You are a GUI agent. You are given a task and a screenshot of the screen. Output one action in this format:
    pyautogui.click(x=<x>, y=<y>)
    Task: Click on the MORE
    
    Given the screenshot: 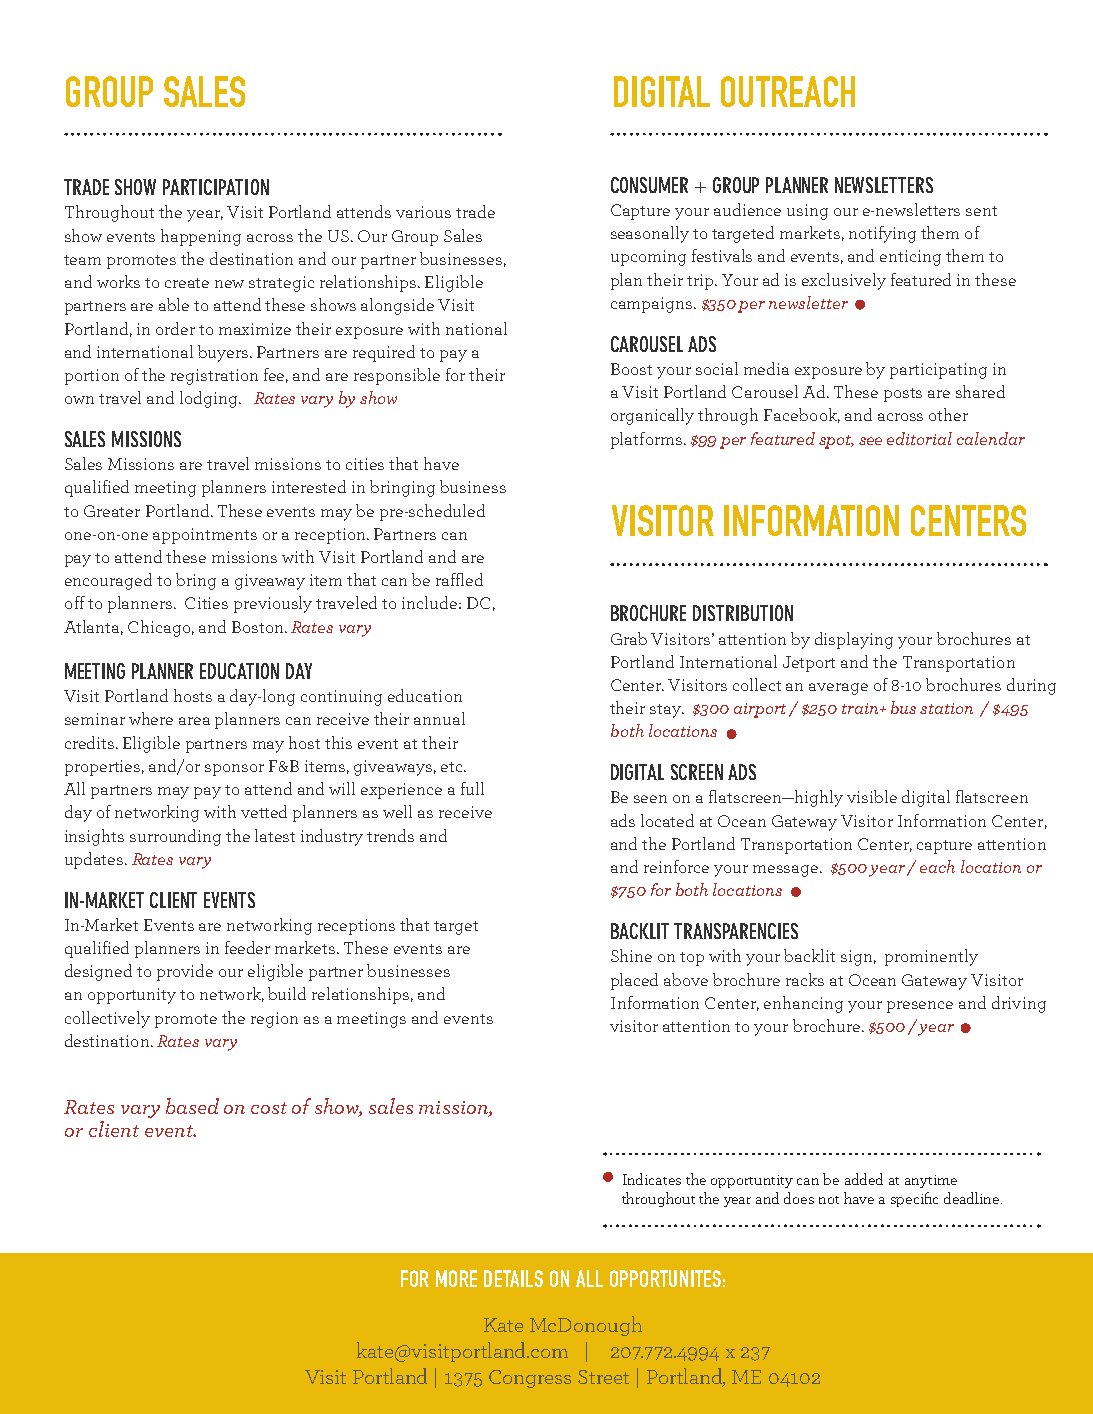 What is the action you would take?
    pyautogui.click(x=456, y=1278)
